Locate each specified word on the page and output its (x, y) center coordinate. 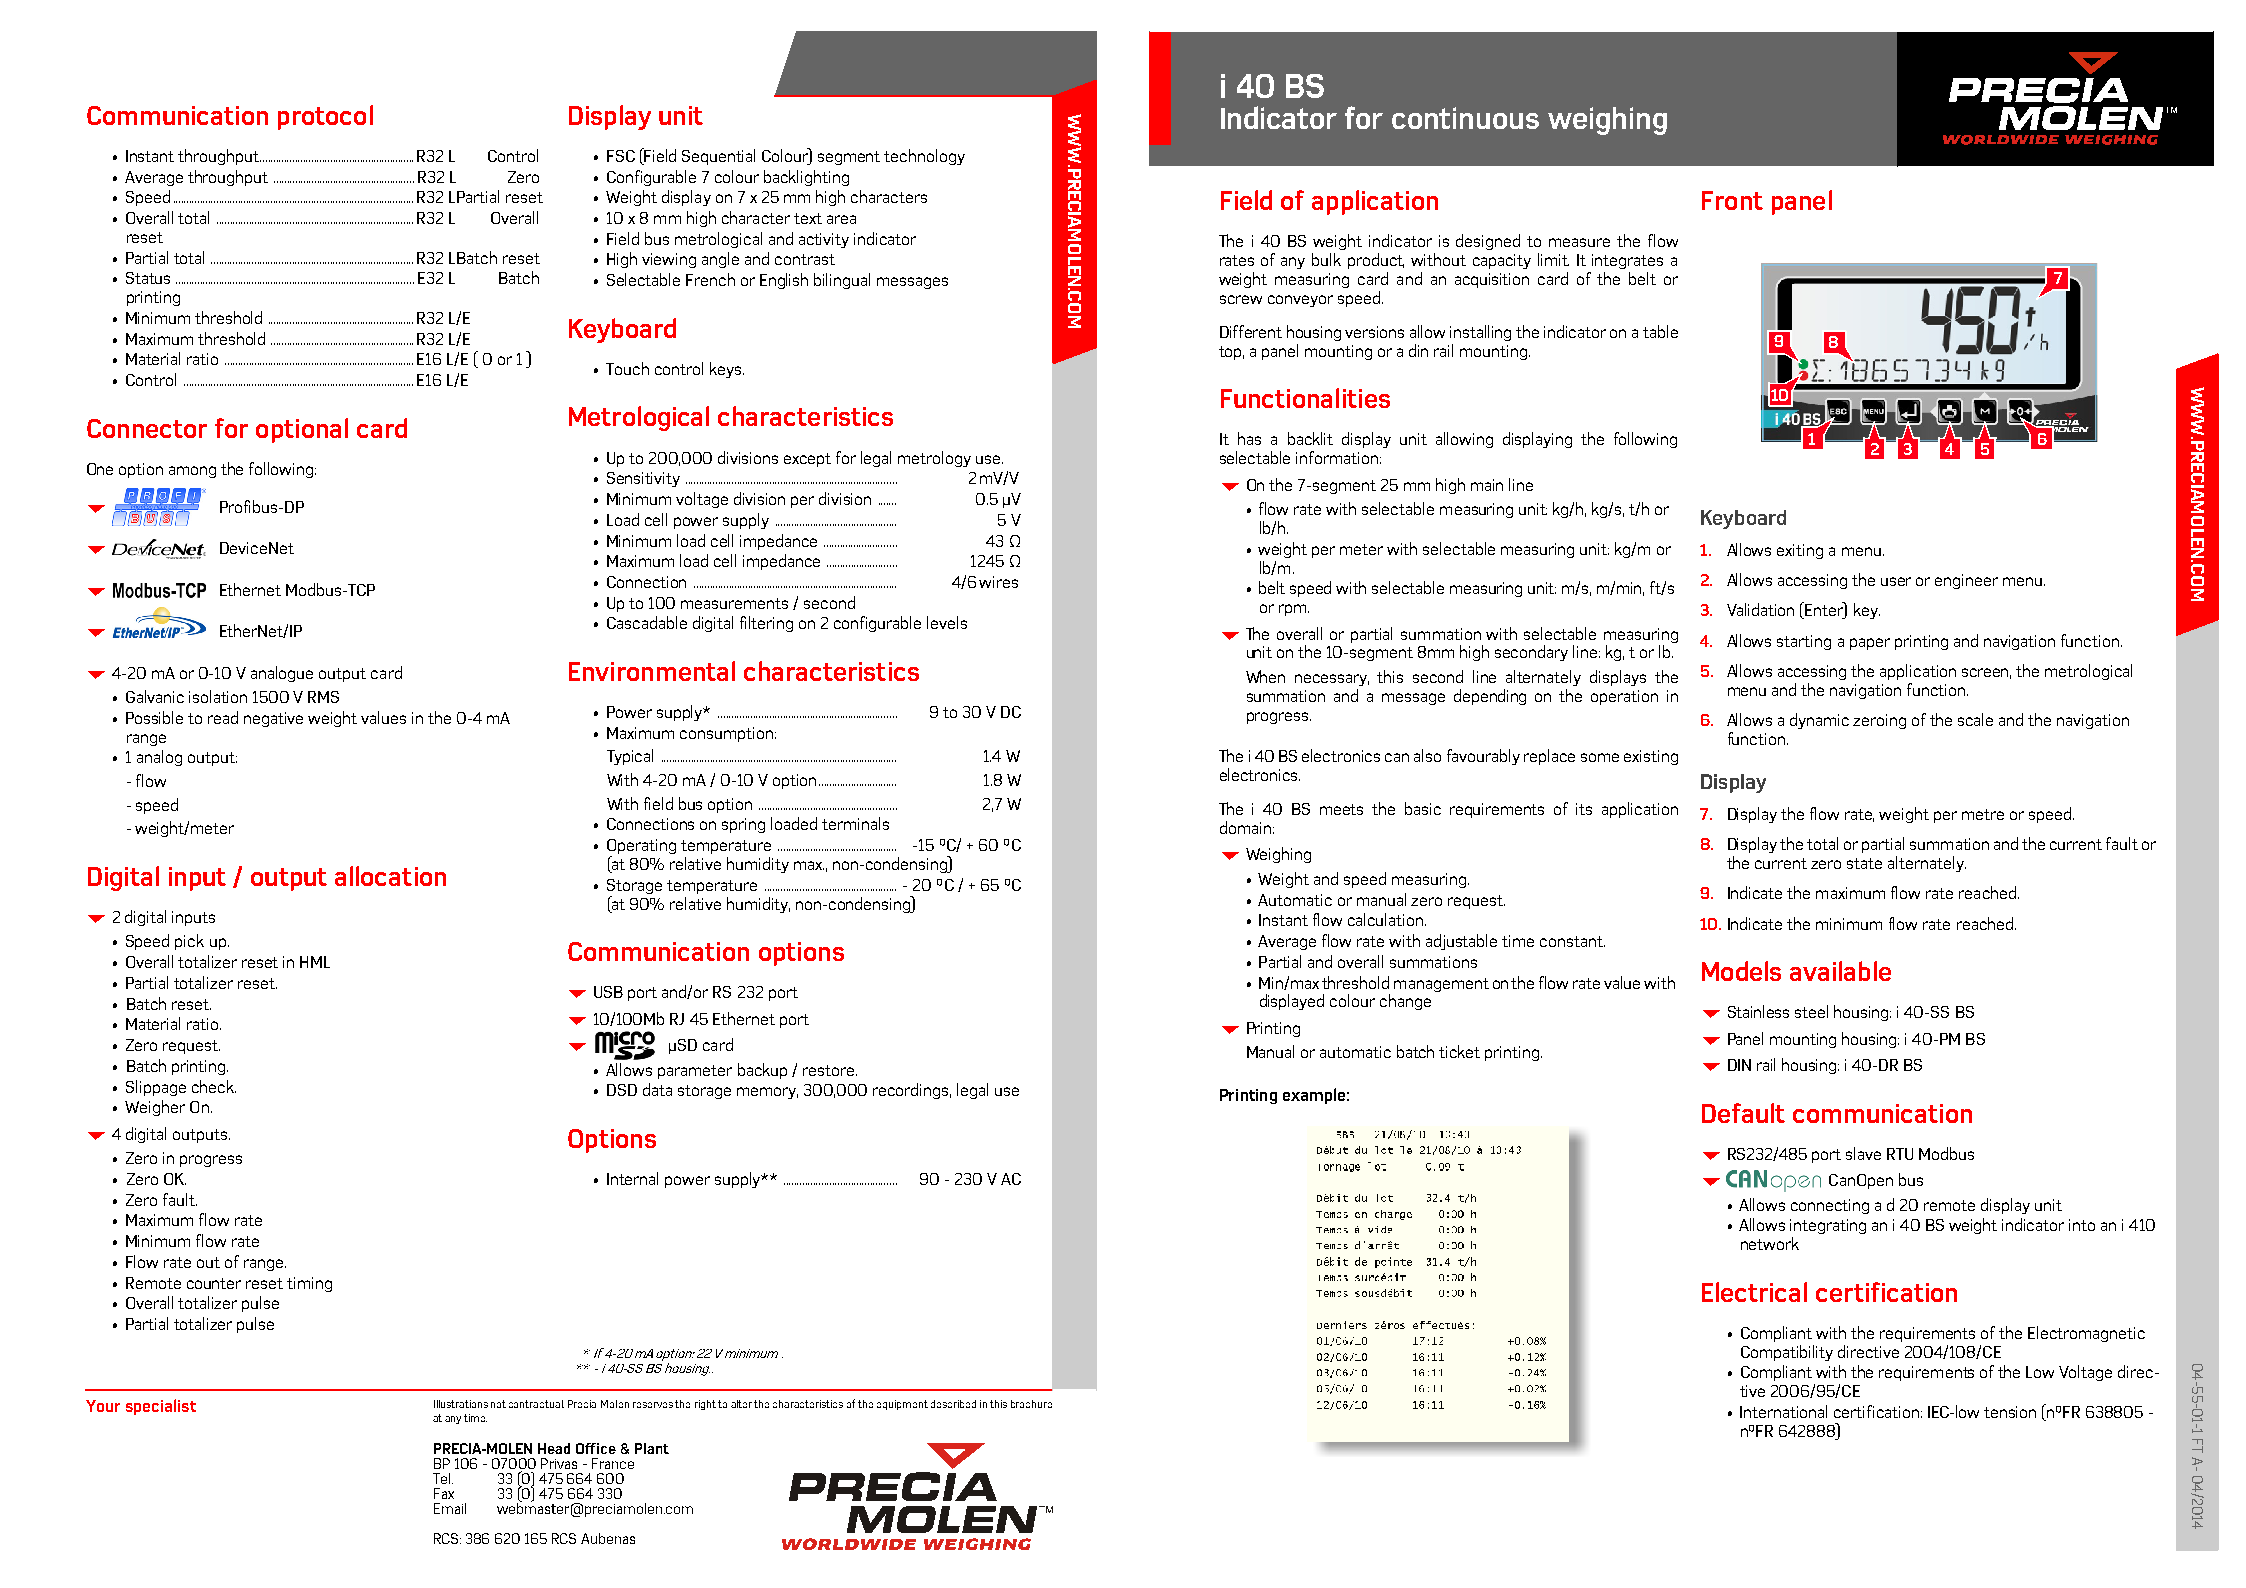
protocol (325, 117)
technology (924, 157)
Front (1732, 200)
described (953, 1404)
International (1783, 1411)
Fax (444, 1493)
